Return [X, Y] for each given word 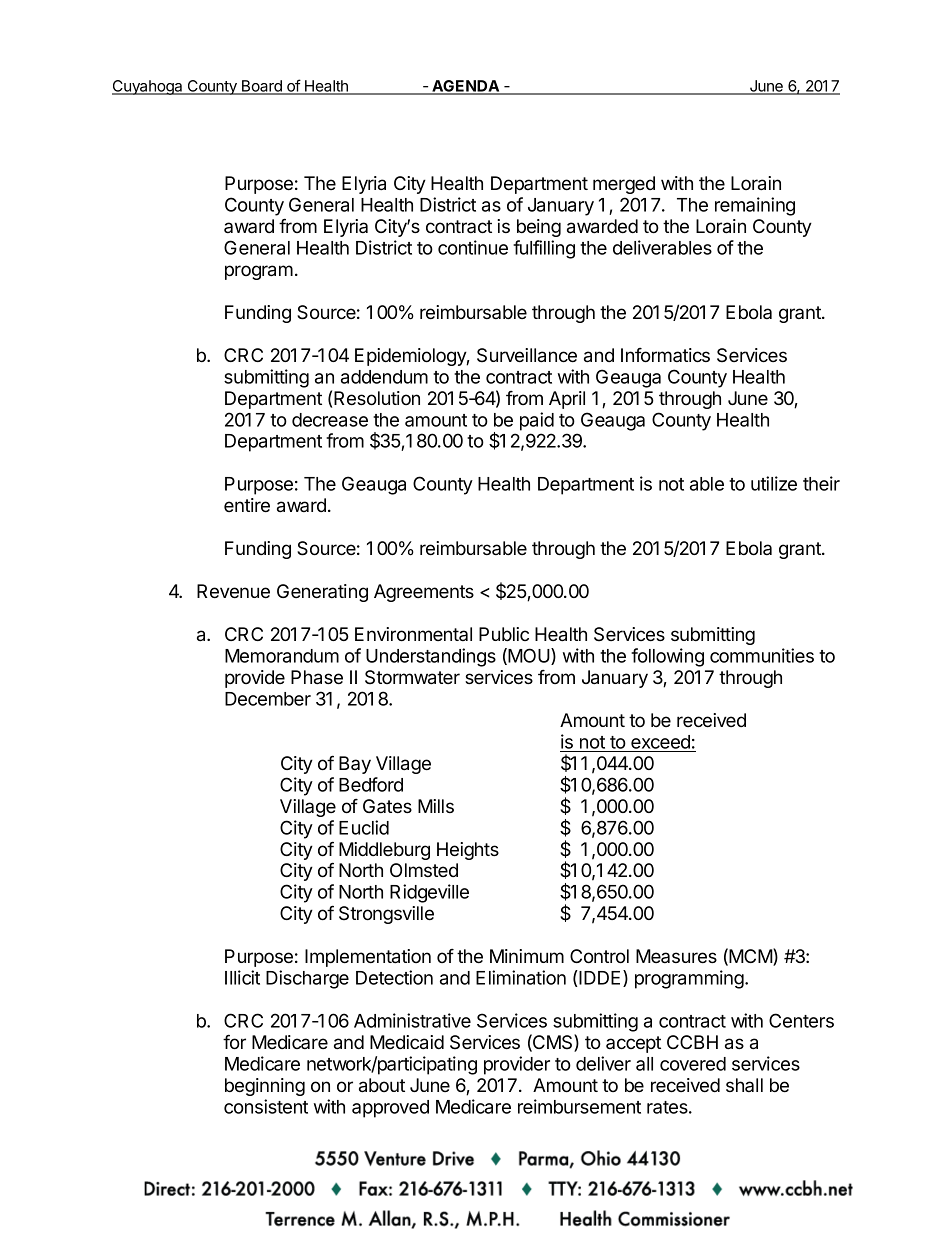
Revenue [233, 591]
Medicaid [407, 1042]
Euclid [364, 827]
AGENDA [465, 87]
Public [504, 634]
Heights [468, 851]
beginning [265, 1087]
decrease [330, 420]
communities [762, 655]
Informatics [665, 355]
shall [744, 1085]
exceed [660, 742]
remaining [755, 206]
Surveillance [527, 355]
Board [261, 87]
